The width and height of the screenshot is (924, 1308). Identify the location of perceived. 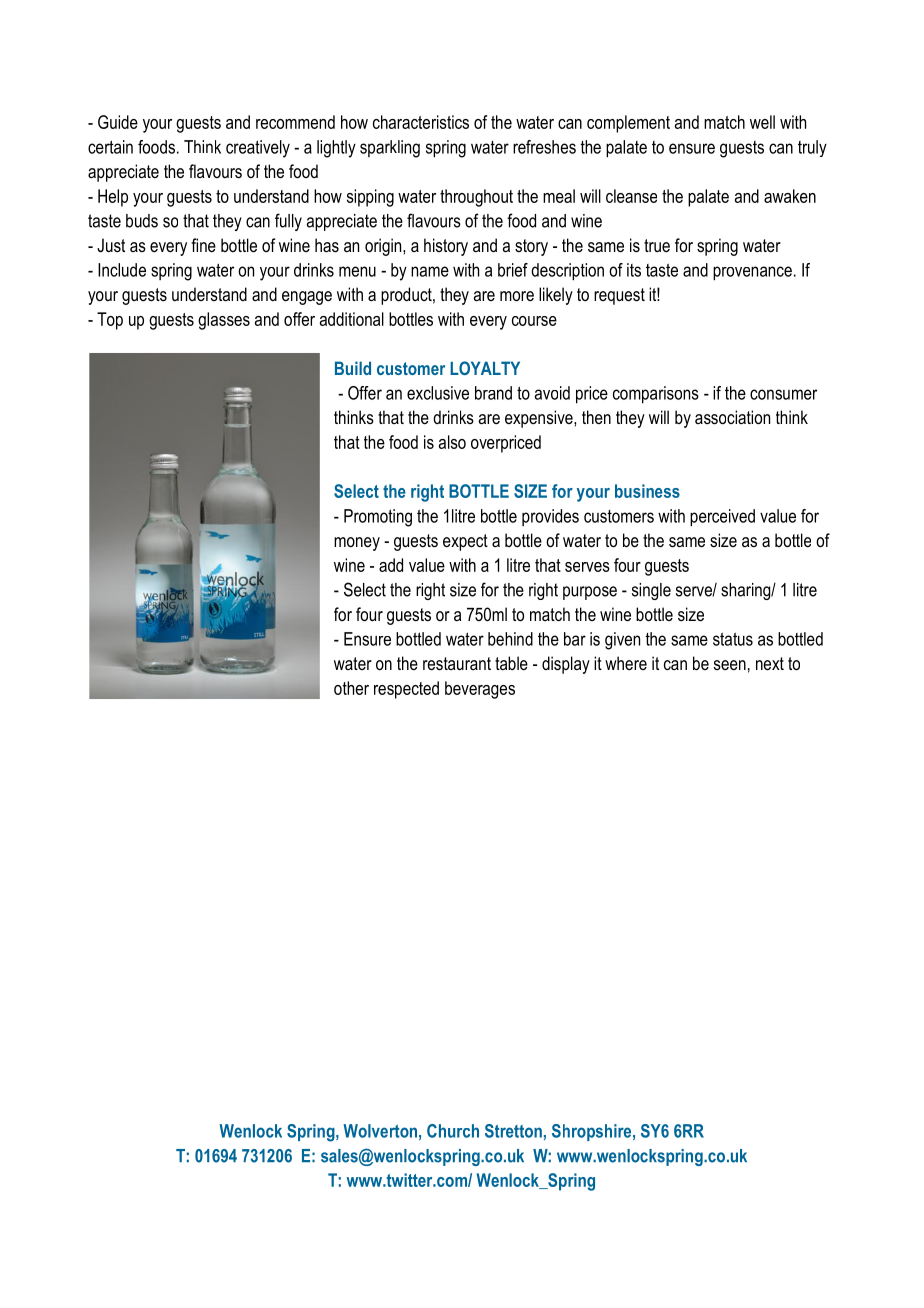
(722, 518).
